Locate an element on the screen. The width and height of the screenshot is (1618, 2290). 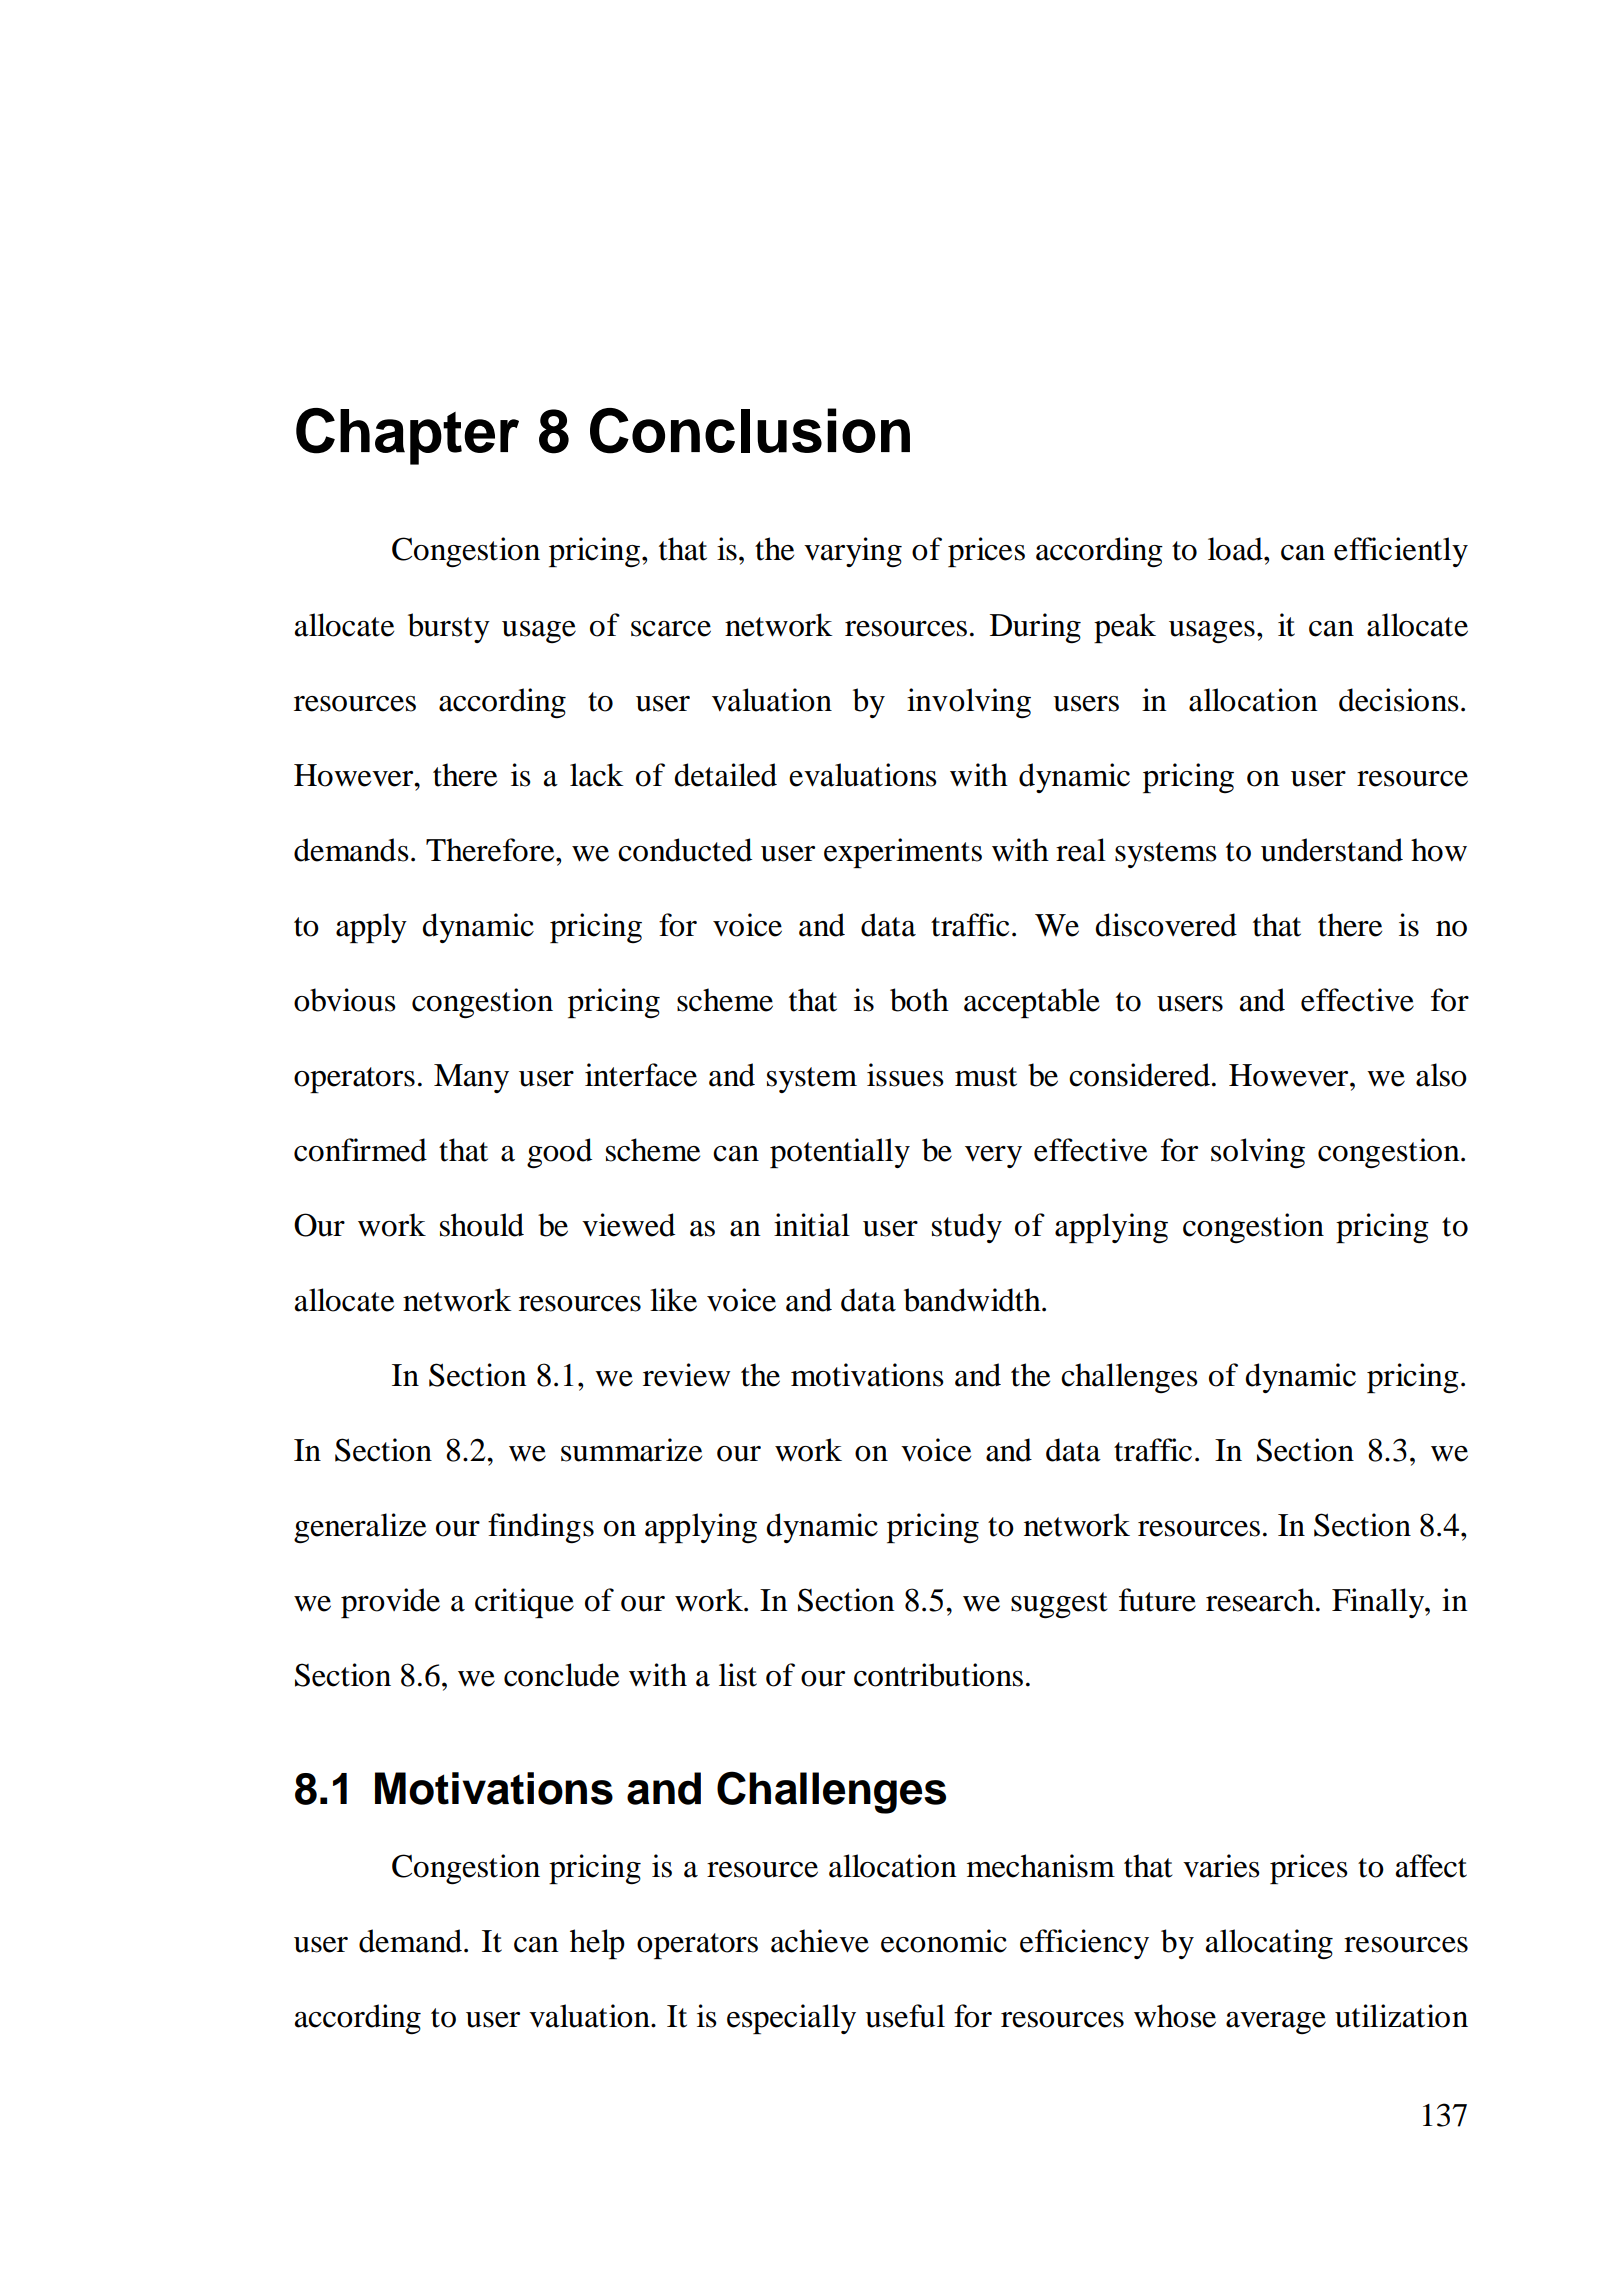
Chapter is located at coordinates (407, 436).
